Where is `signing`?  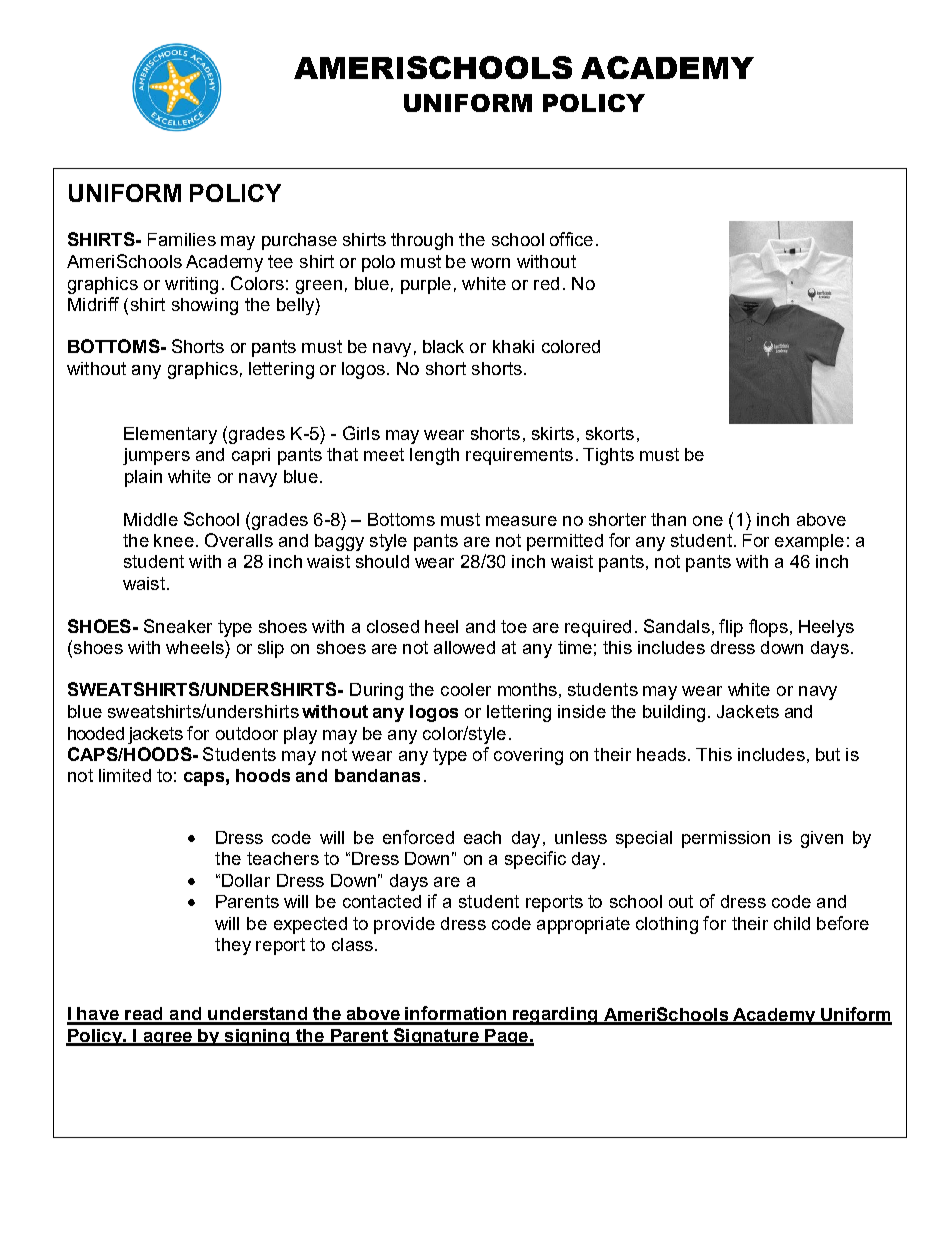
signing is located at coordinates (257, 1037).
